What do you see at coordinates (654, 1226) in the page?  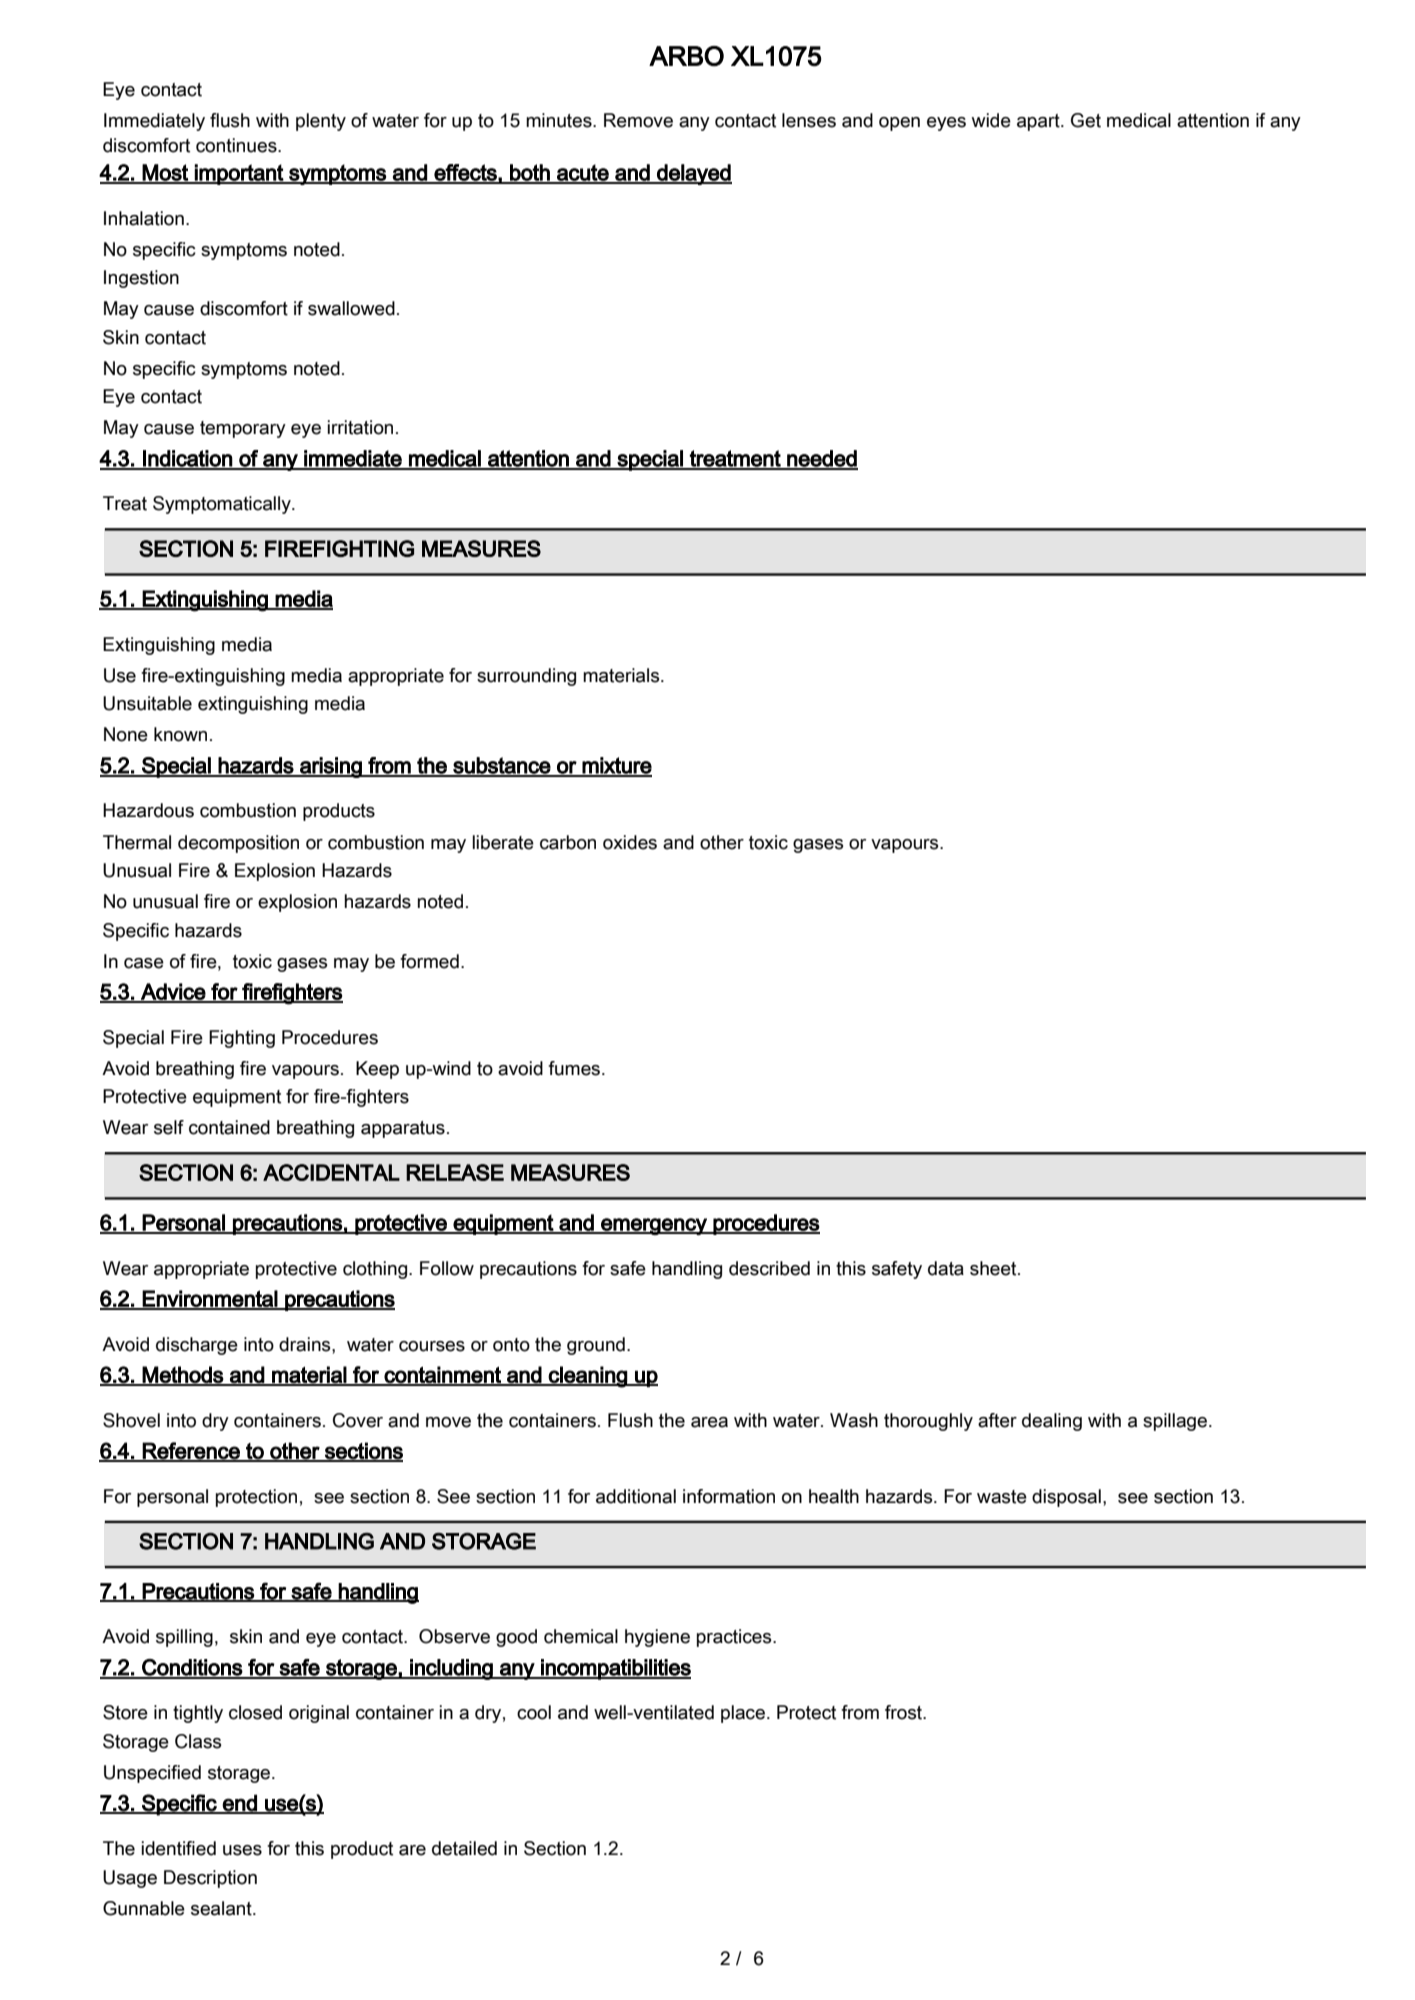 I see `emergency` at bounding box center [654, 1226].
